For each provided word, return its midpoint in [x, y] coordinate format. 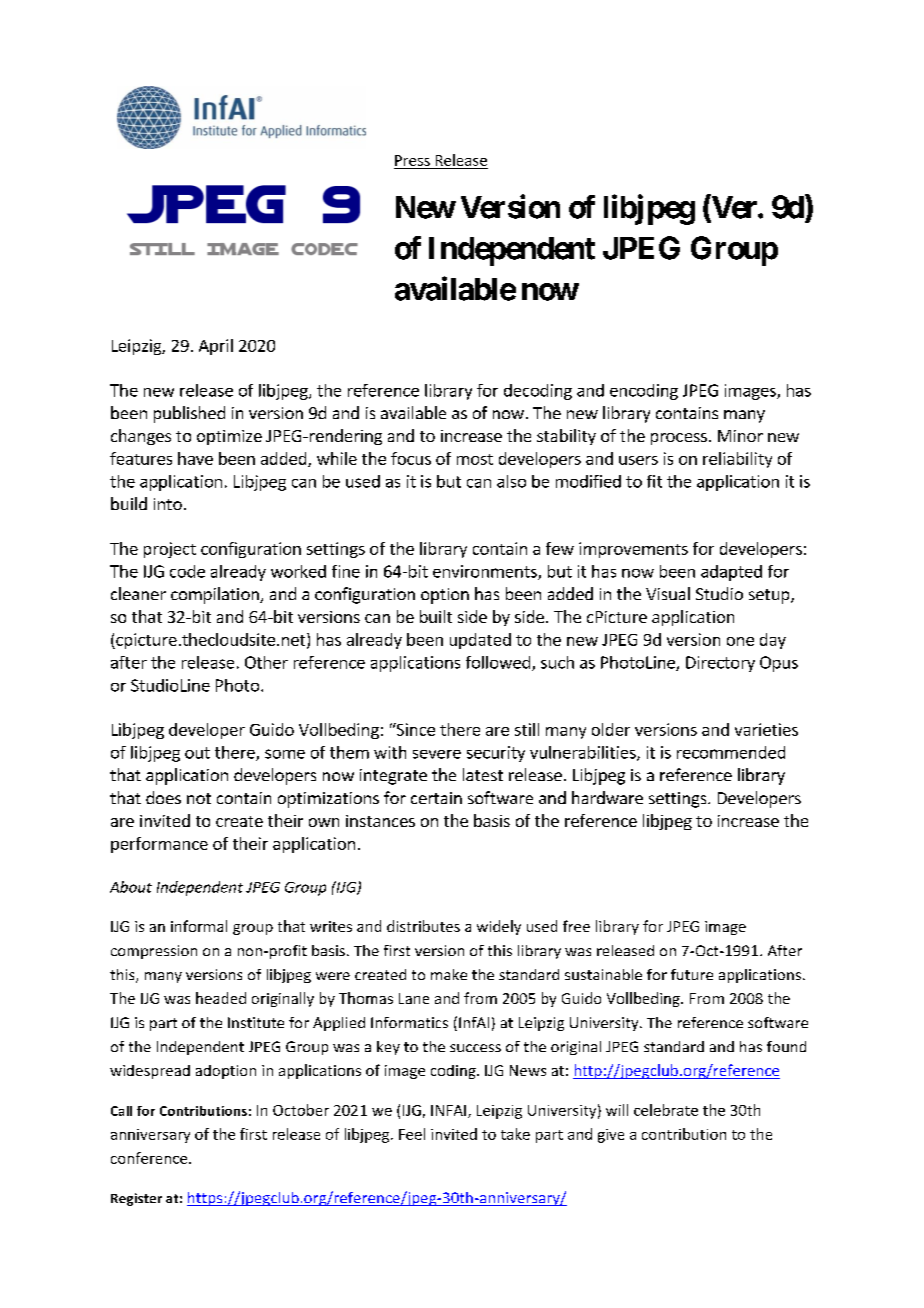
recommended [731, 752]
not [199, 798]
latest [483, 774]
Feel [412, 1134]
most [475, 459]
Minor [740, 436]
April [216, 347]
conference [150, 1158]
